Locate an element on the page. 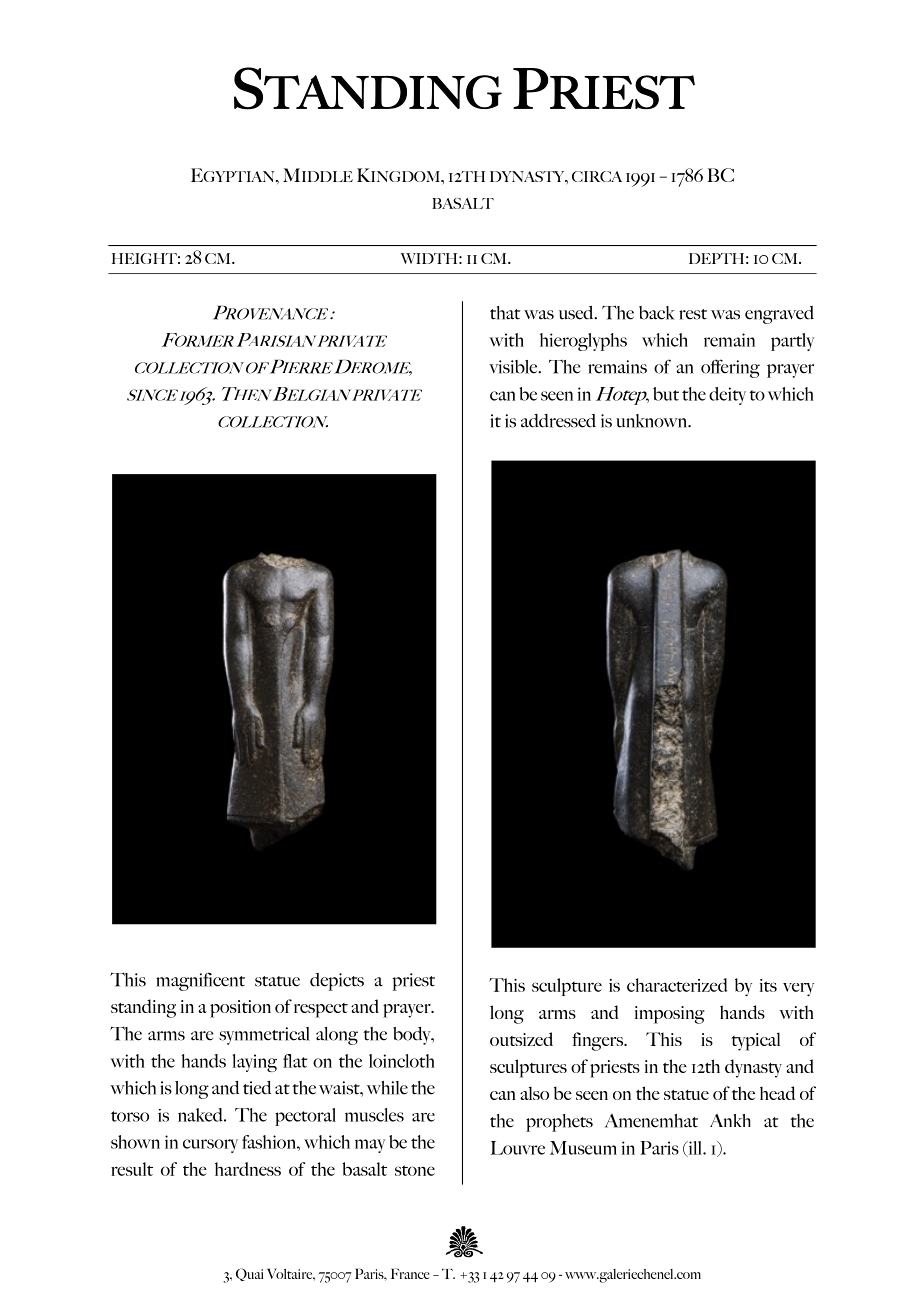 The image size is (924, 1308). addressed is located at coordinates (558, 421).
